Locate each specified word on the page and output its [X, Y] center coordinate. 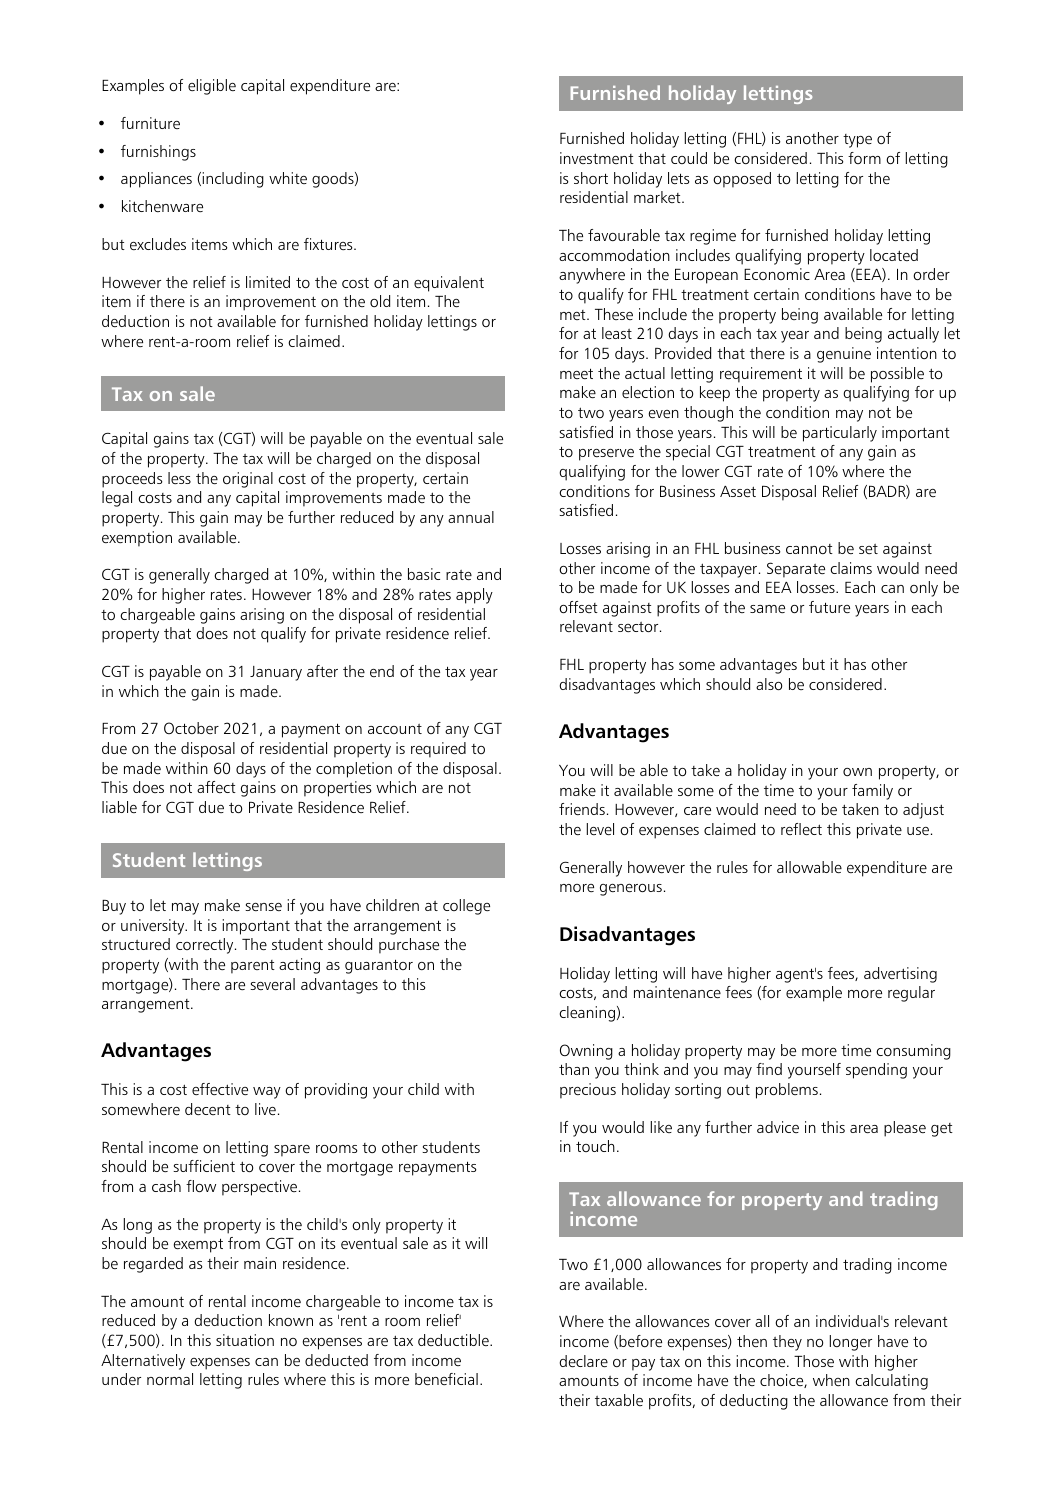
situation [245, 1340]
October [191, 728]
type [857, 141]
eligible [212, 87]
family [872, 792]
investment [597, 158]
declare [583, 1361]
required [438, 750]
